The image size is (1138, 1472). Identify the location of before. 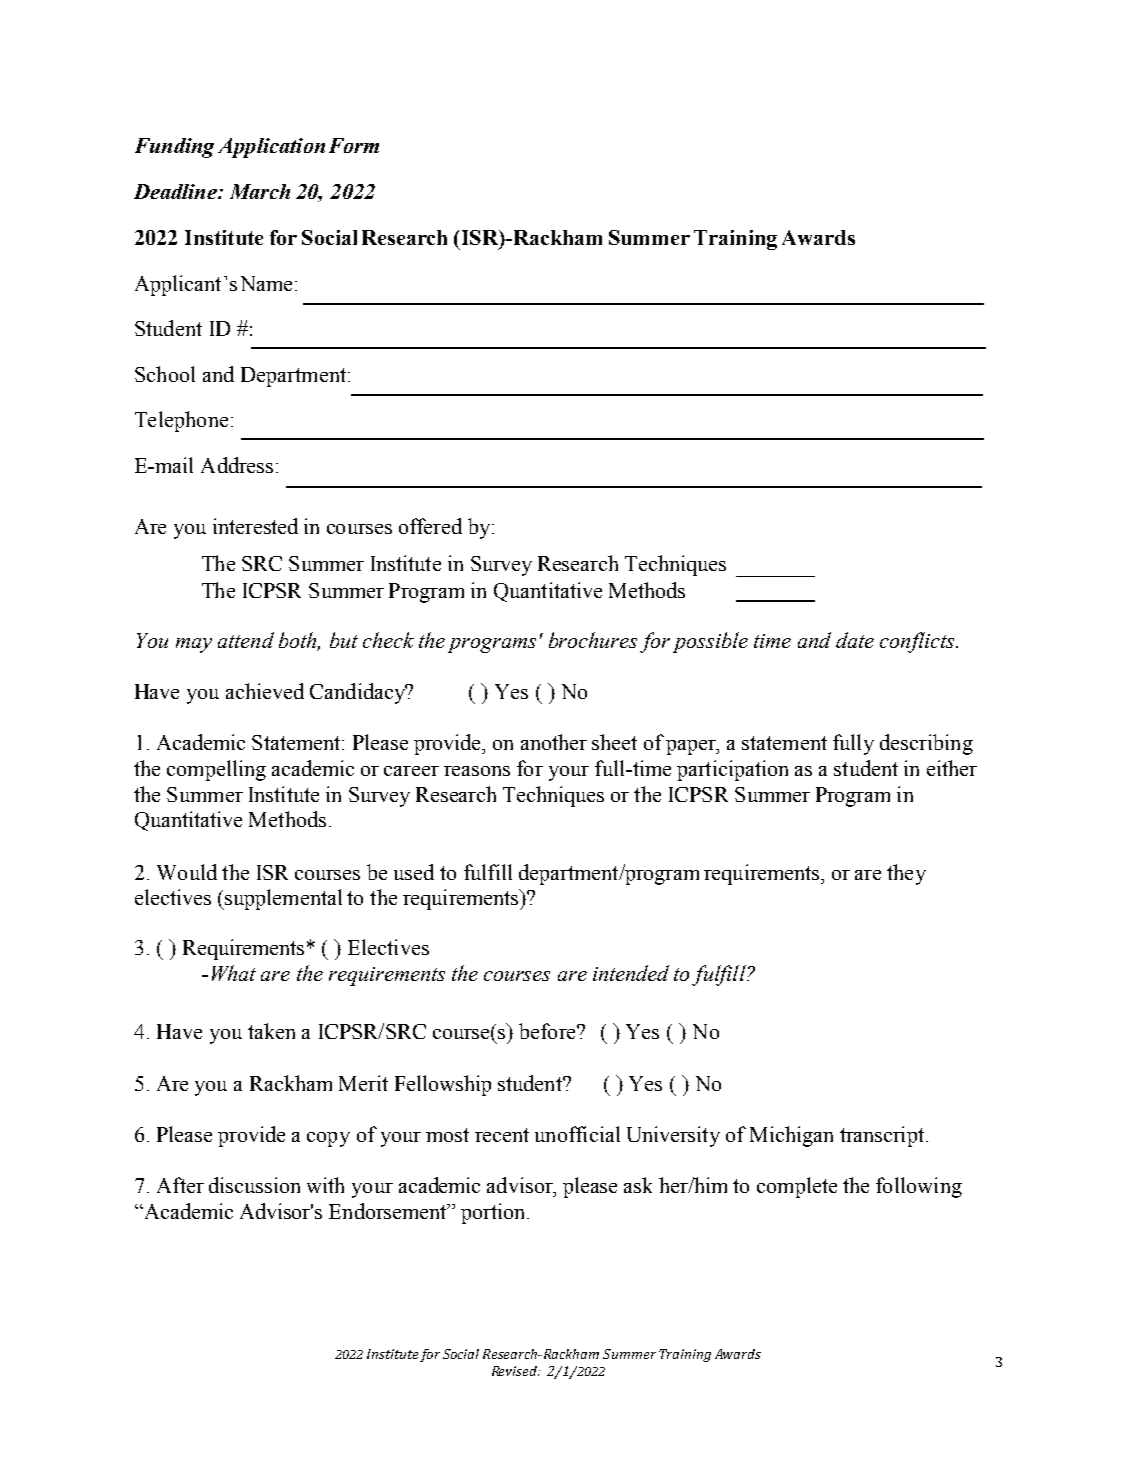
(548, 1031).
